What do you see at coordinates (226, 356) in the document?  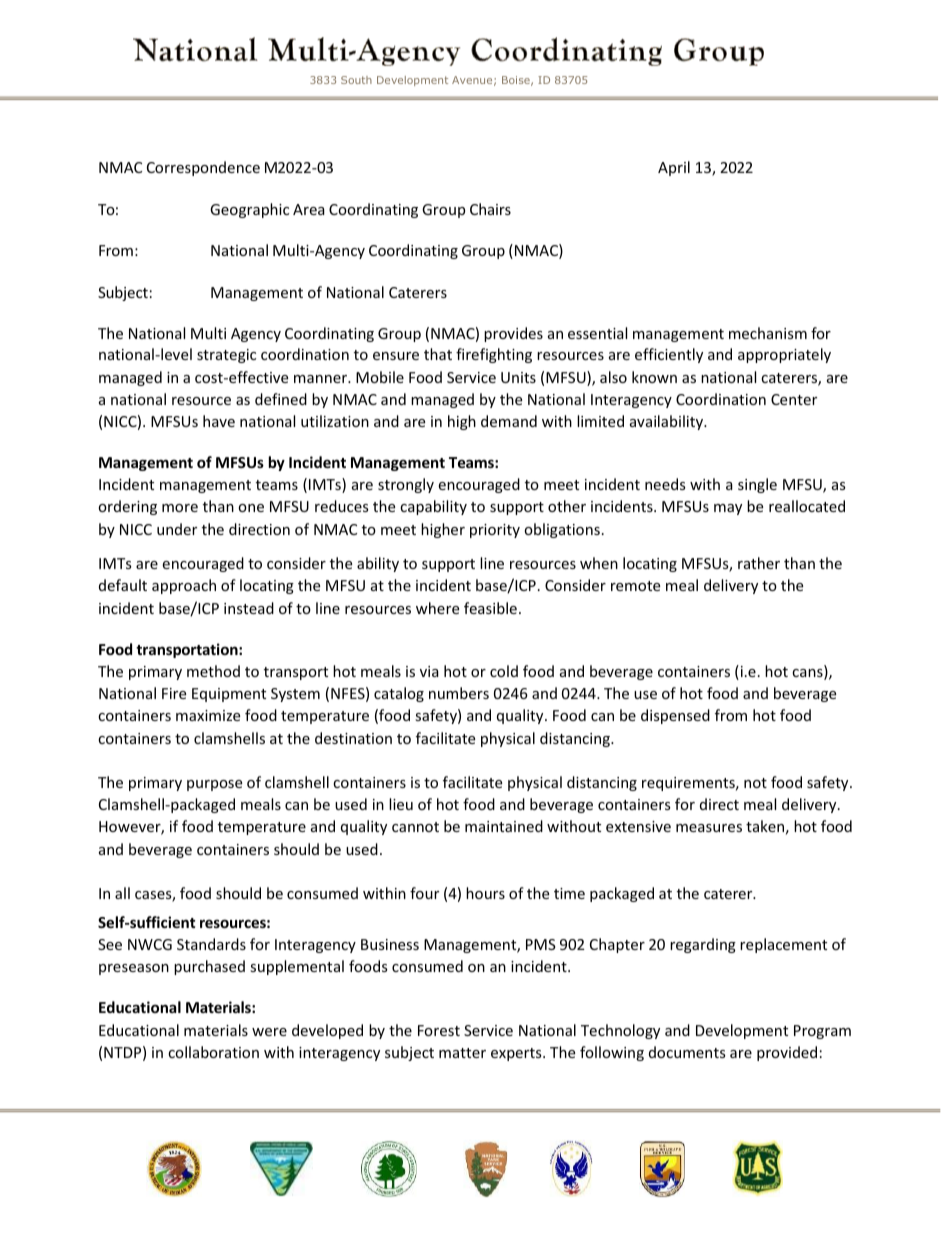 I see `strategic` at bounding box center [226, 356].
